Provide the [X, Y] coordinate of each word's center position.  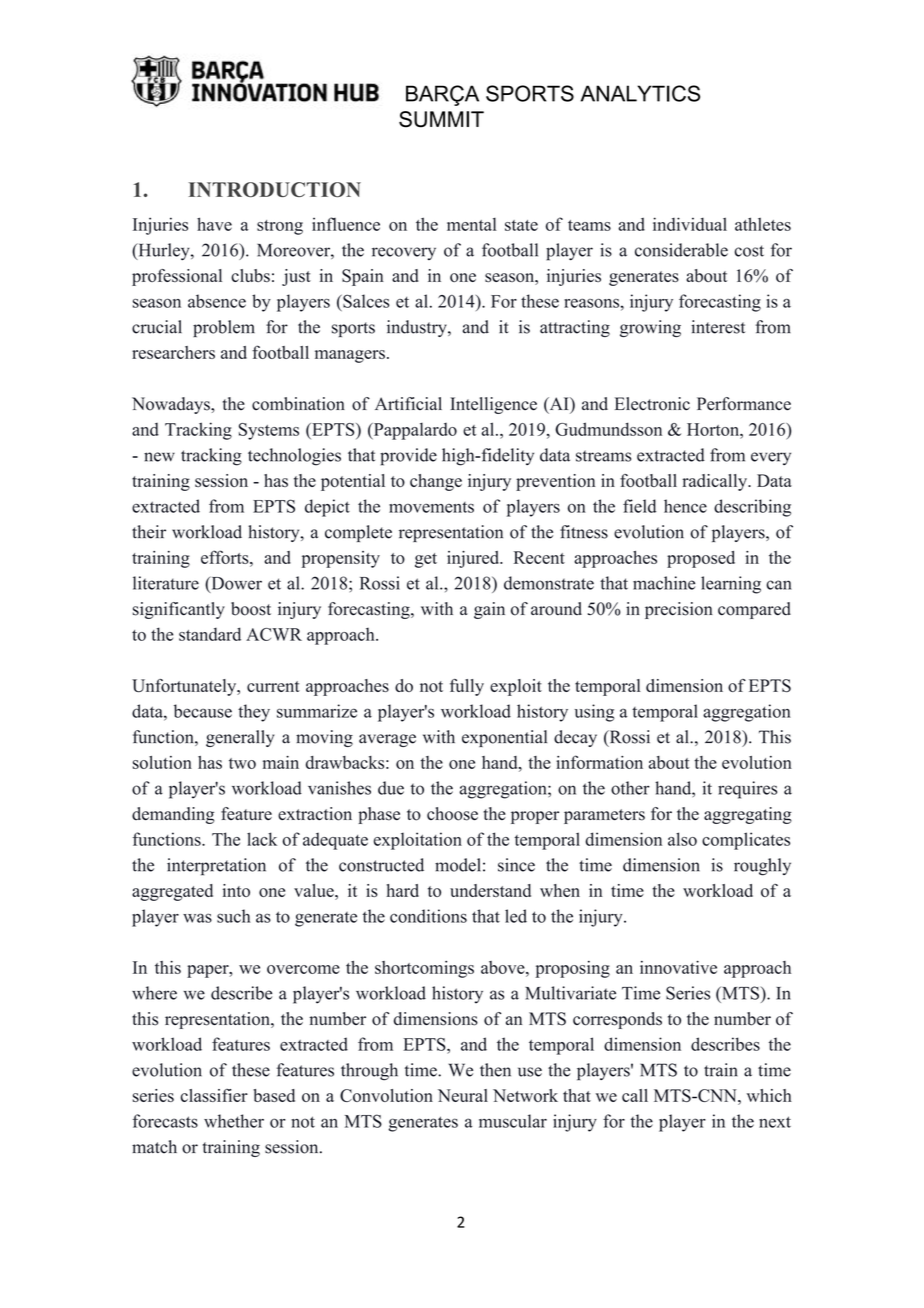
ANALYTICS [640, 93]
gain [489, 610]
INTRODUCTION [274, 189]
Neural [463, 1095]
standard [210, 634]
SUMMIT [441, 119]
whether [234, 1121]
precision [679, 610]
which [769, 1095]
